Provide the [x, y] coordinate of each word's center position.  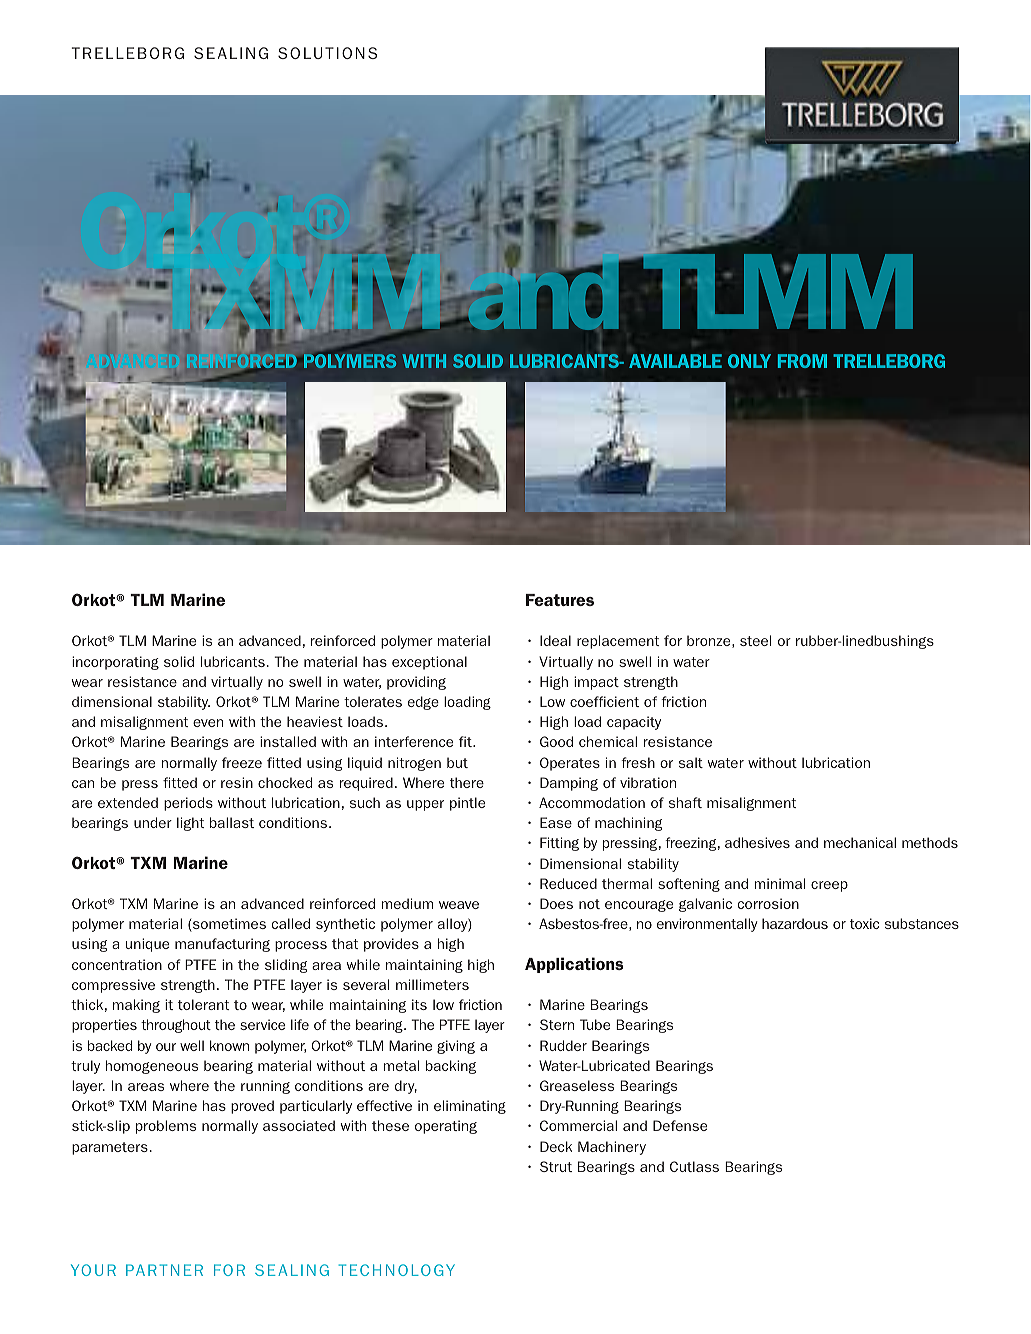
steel [755, 640]
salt [691, 762]
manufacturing [222, 945]
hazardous [795, 923]
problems [166, 1127]
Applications [574, 965]
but [457, 762]
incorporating [115, 663]
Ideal [555, 640]
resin [237, 782]
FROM [802, 361]
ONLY [749, 361]
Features [560, 600]
